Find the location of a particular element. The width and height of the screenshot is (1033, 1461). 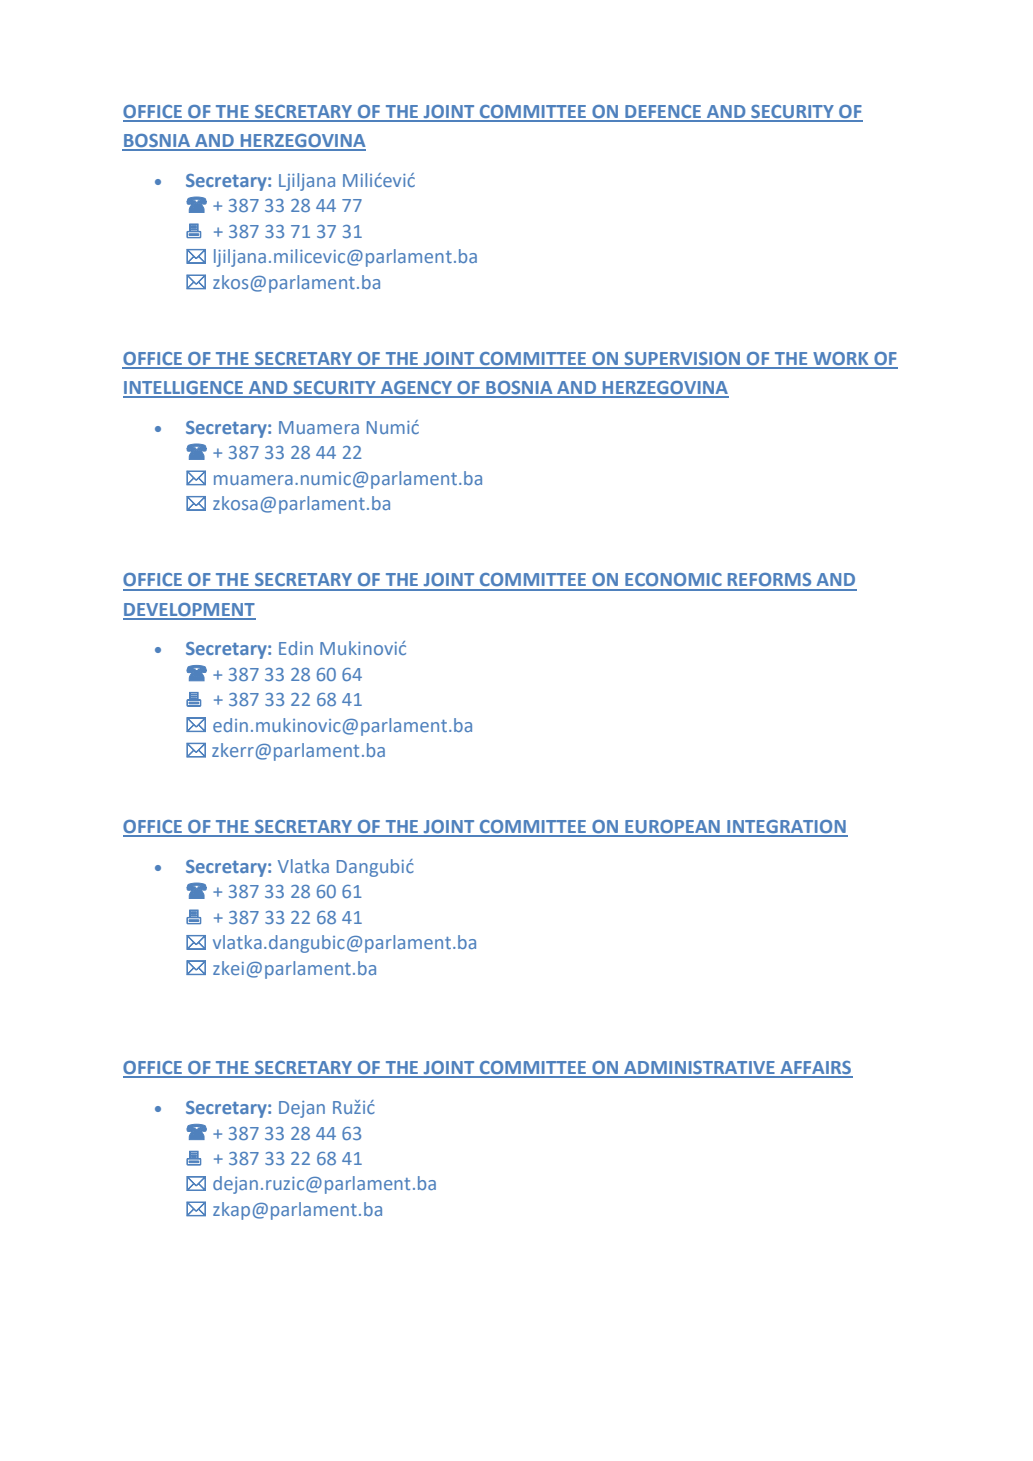

AGENCY is located at coordinates (416, 389).
